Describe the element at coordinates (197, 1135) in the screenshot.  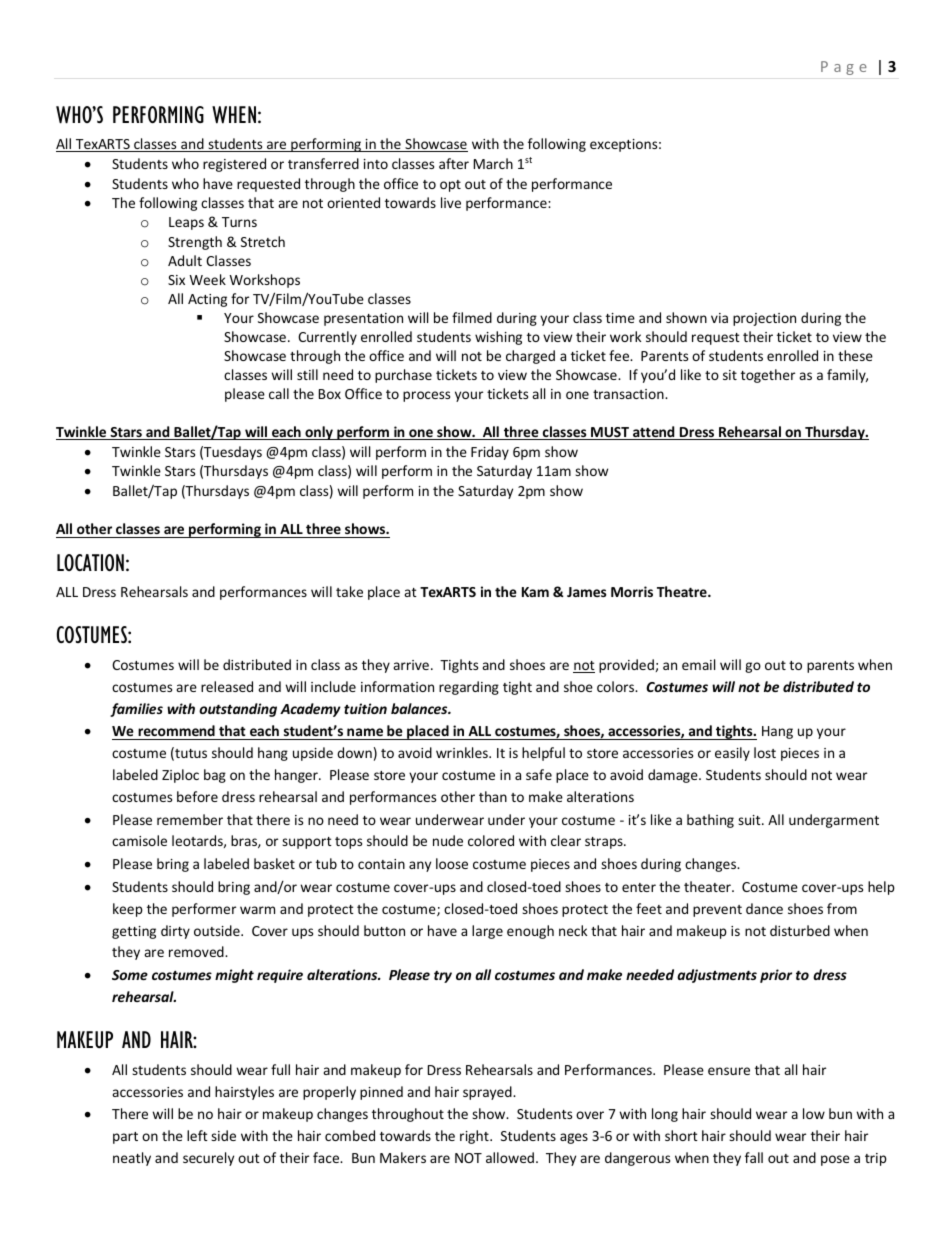
I see `left` at that location.
